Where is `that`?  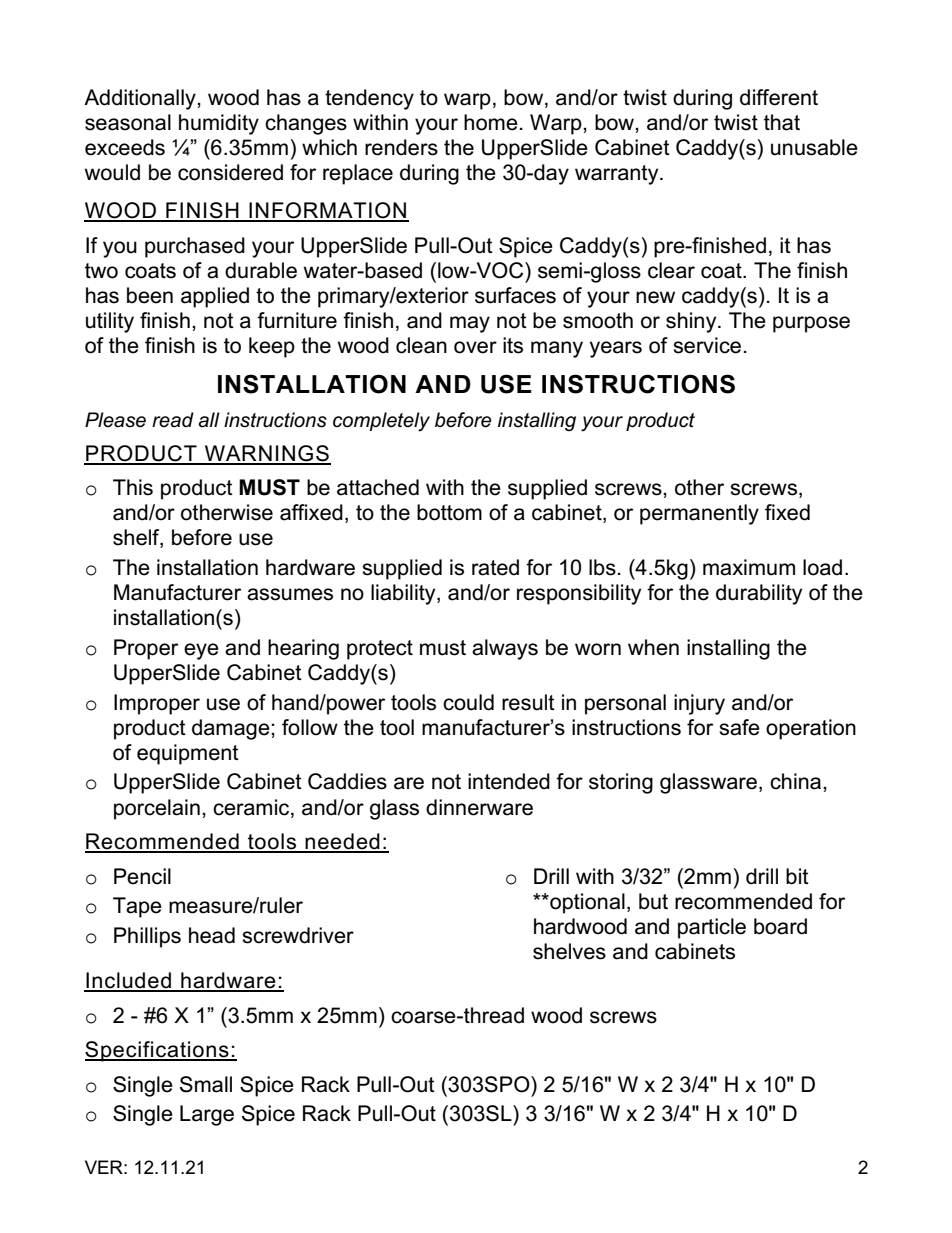
that is located at coordinates (782, 122).
